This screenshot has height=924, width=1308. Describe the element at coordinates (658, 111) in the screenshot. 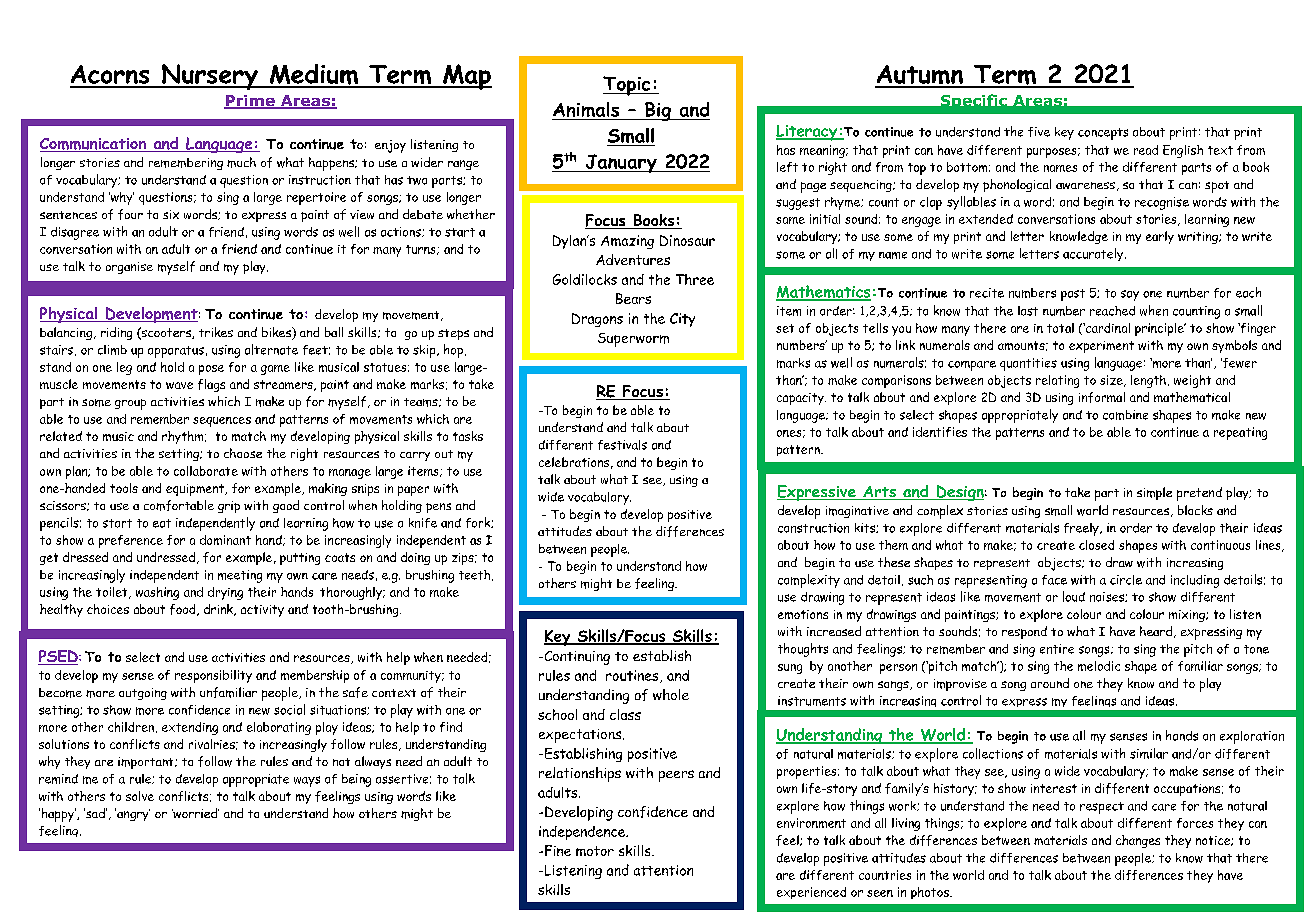

I see `Big` at that location.
